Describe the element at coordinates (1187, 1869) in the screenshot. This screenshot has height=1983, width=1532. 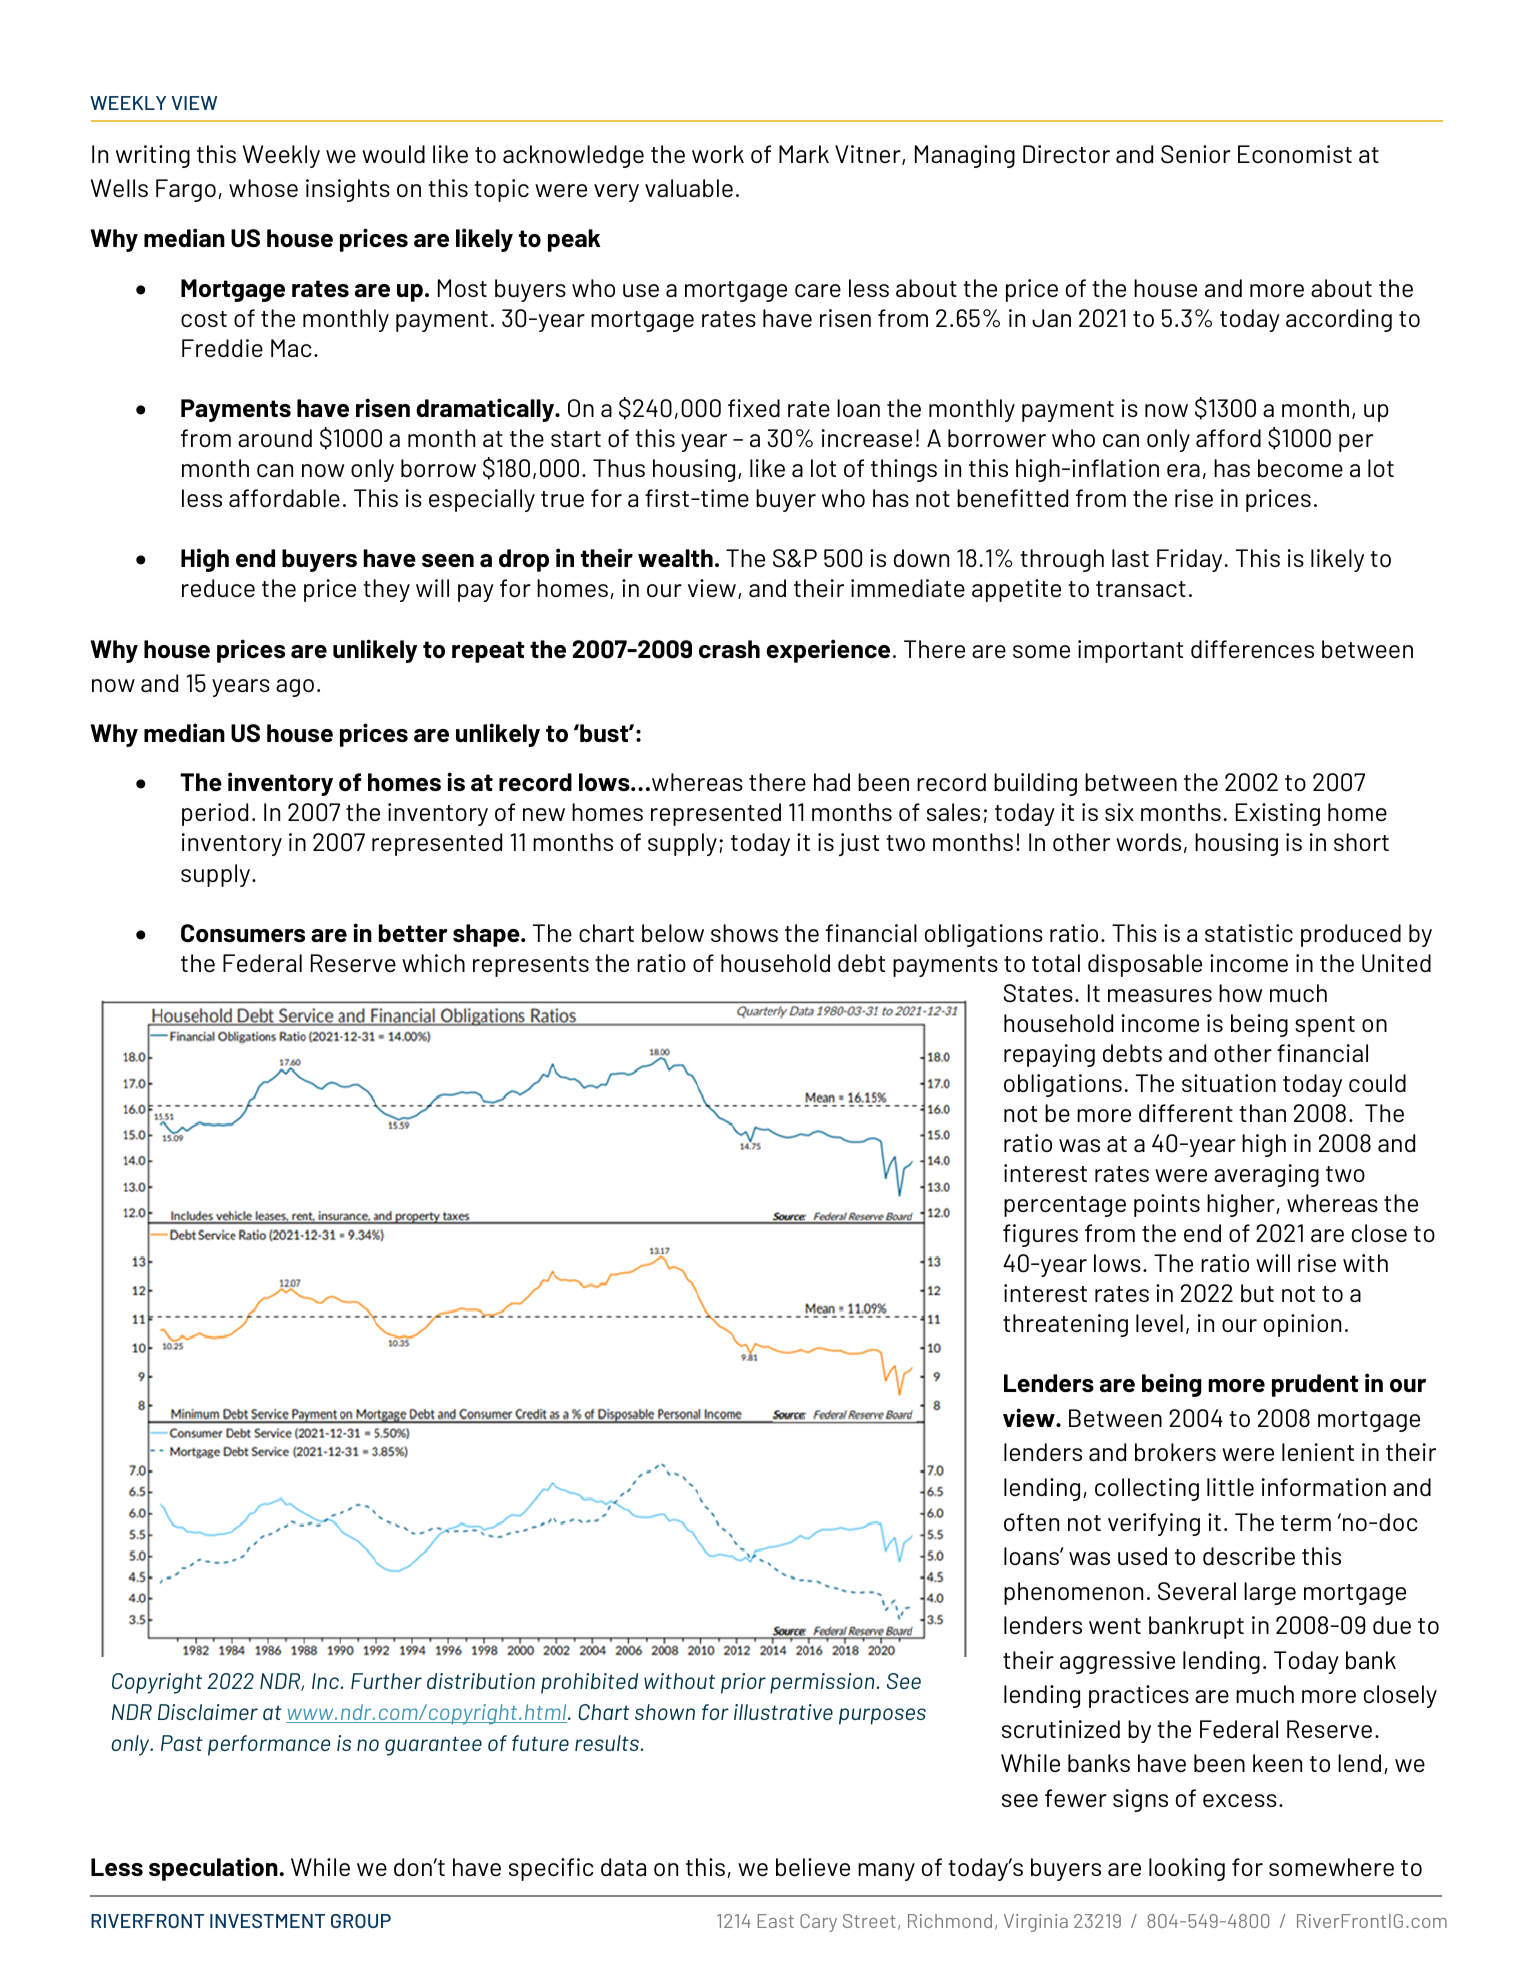
I see `looking` at that location.
